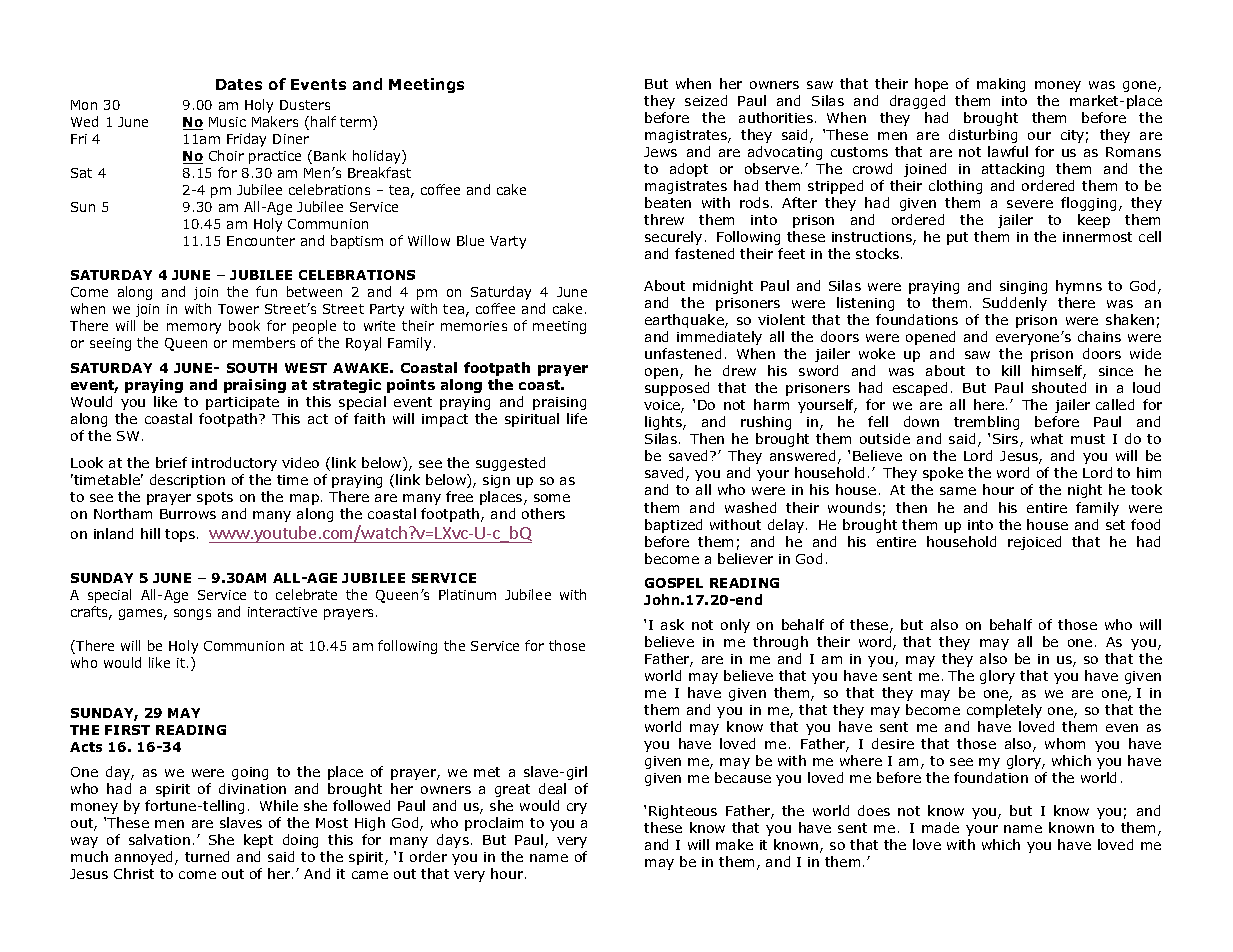  I want to click on seized, so click(706, 100).
